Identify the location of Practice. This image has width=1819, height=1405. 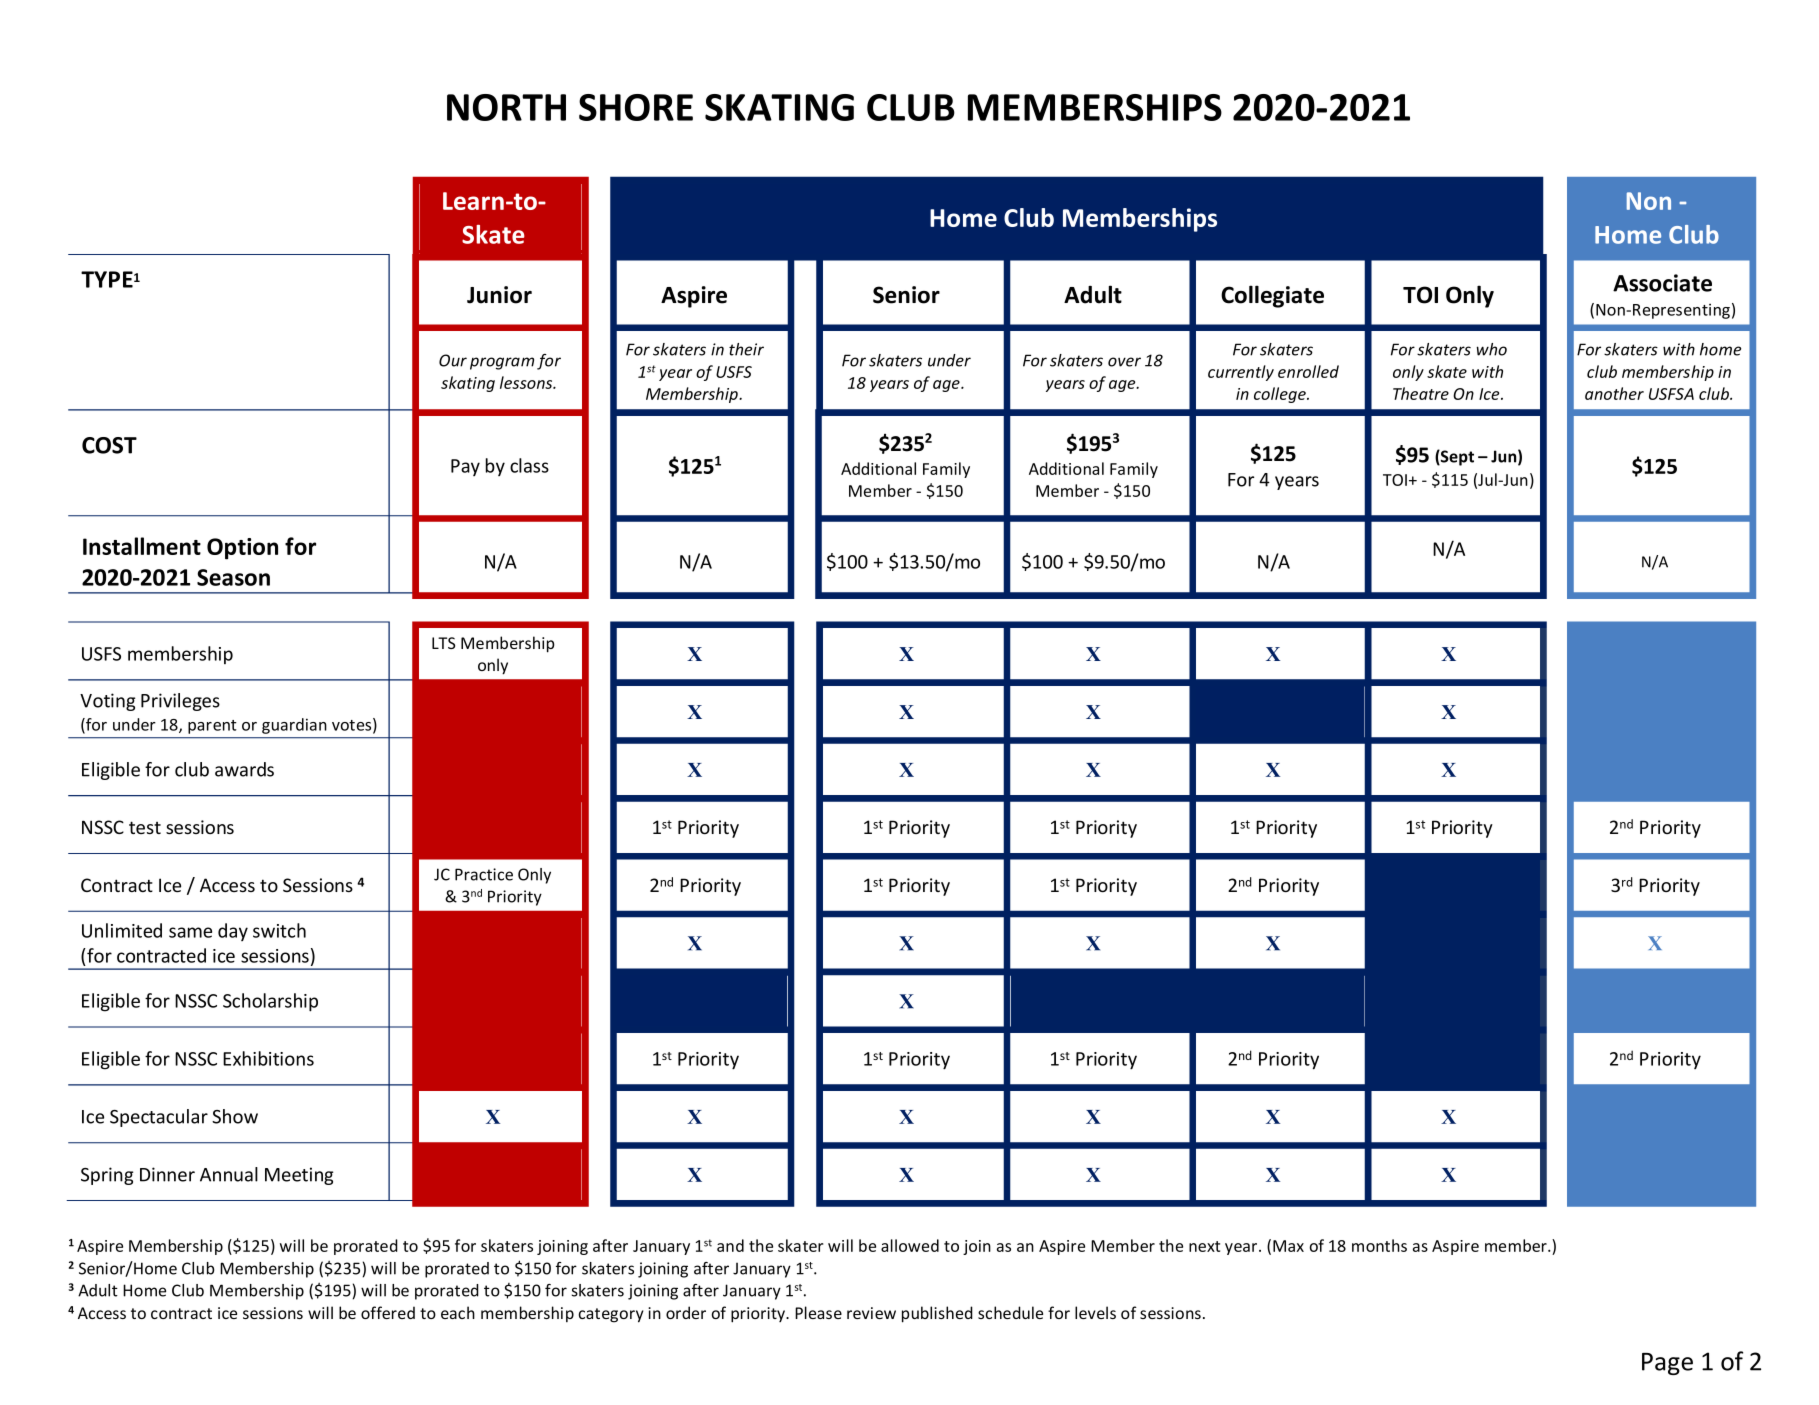
(484, 874).
